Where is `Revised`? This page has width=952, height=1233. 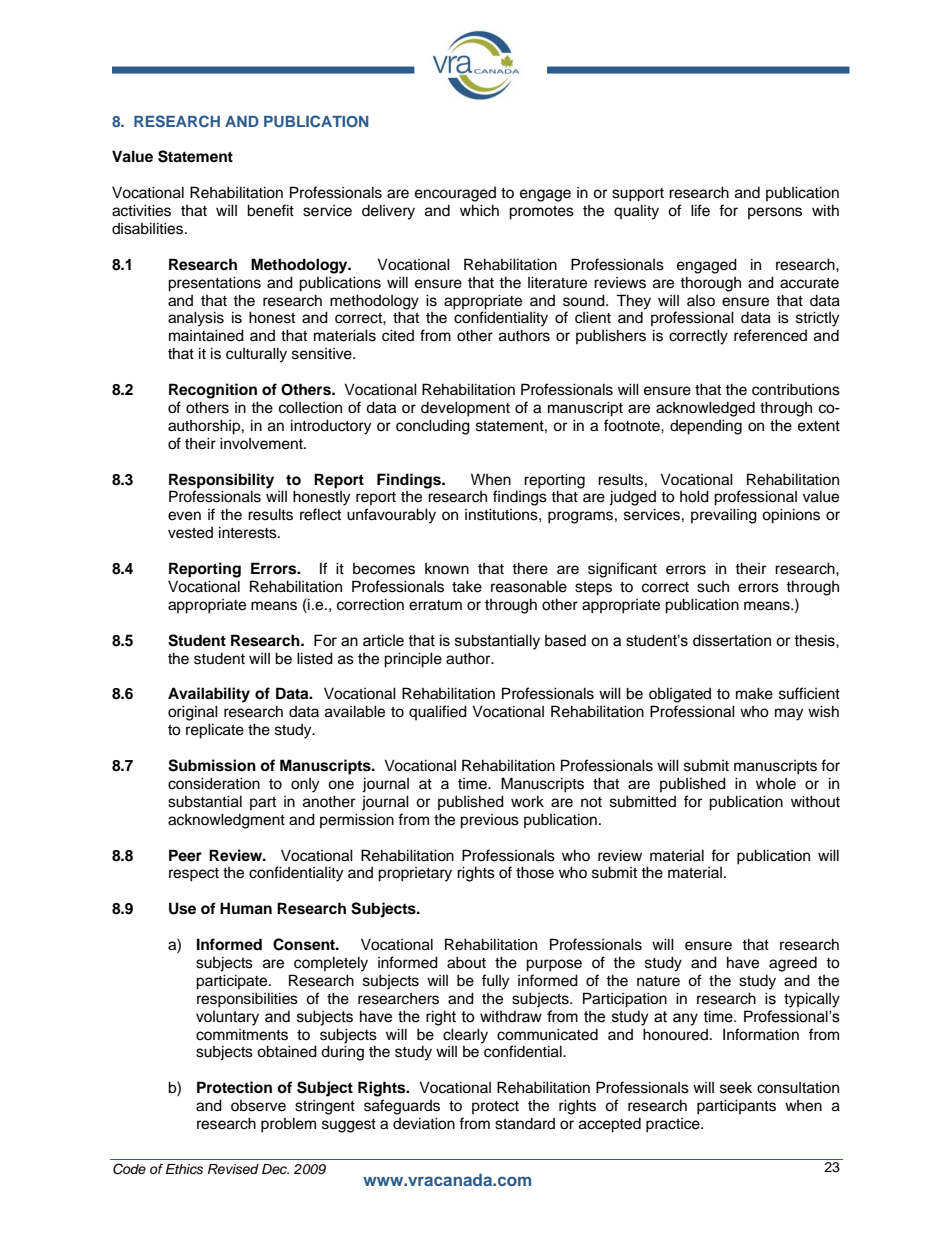
Revised is located at coordinates (233, 1169).
